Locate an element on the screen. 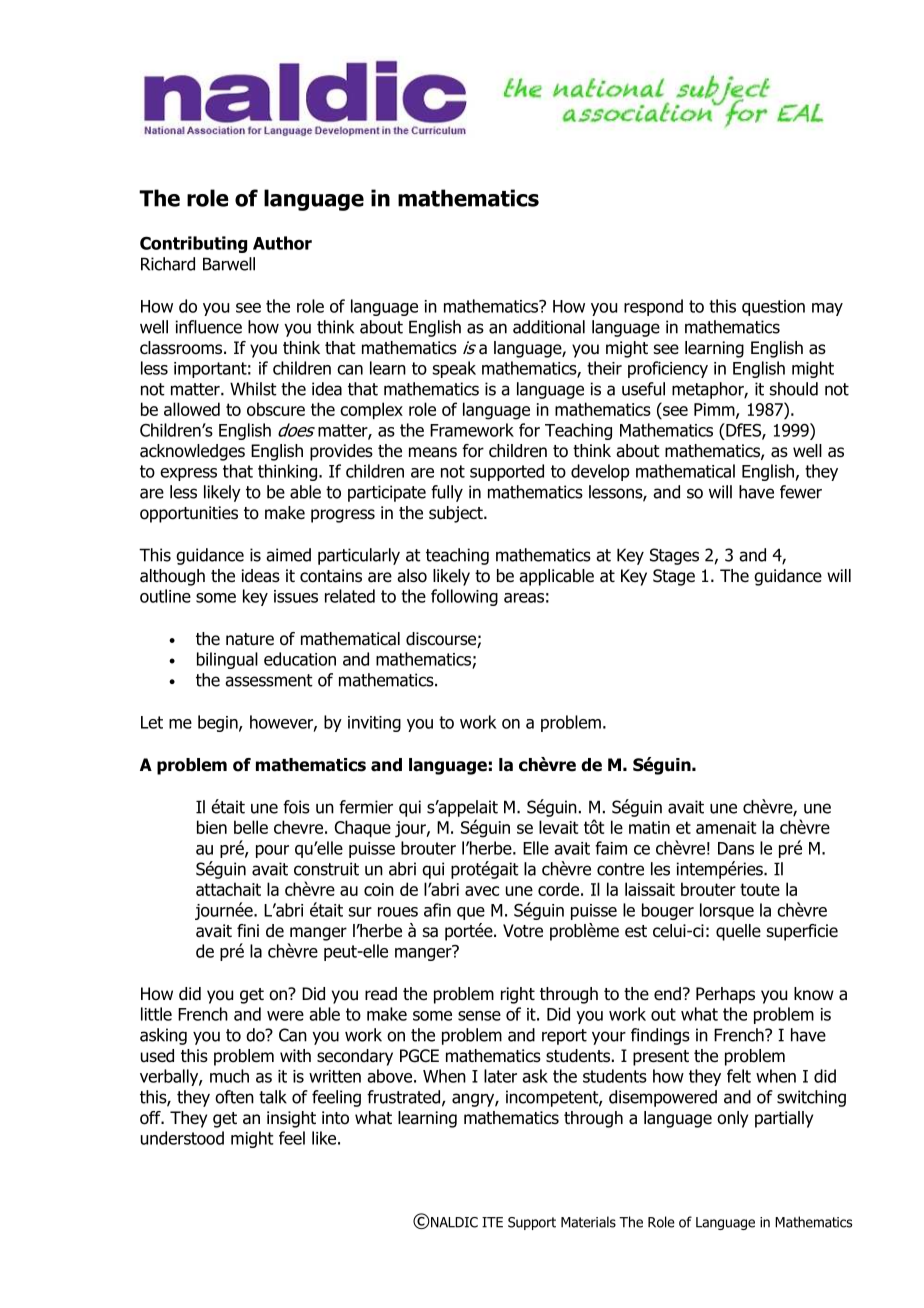  Dans is located at coordinates (736, 848).
